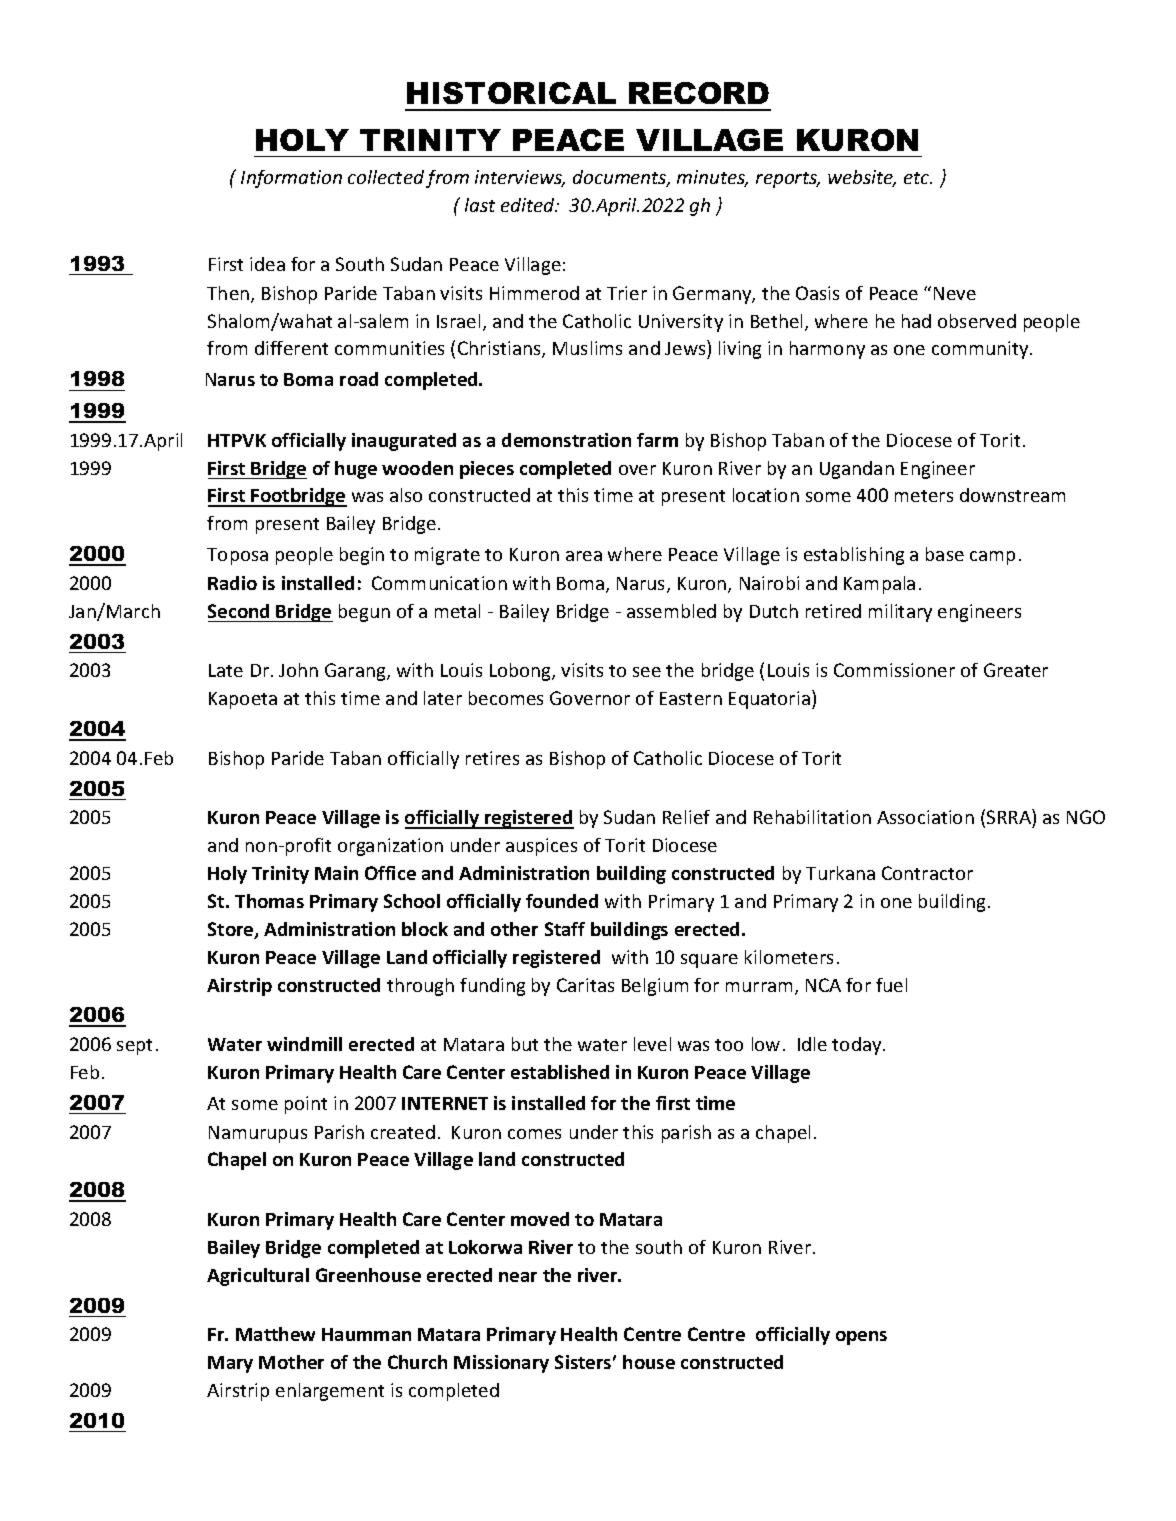 The height and width of the image is (1521, 1176). What do you see at coordinates (269, 901) in the image?
I see `Thomas` at bounding box center [269, 901].
